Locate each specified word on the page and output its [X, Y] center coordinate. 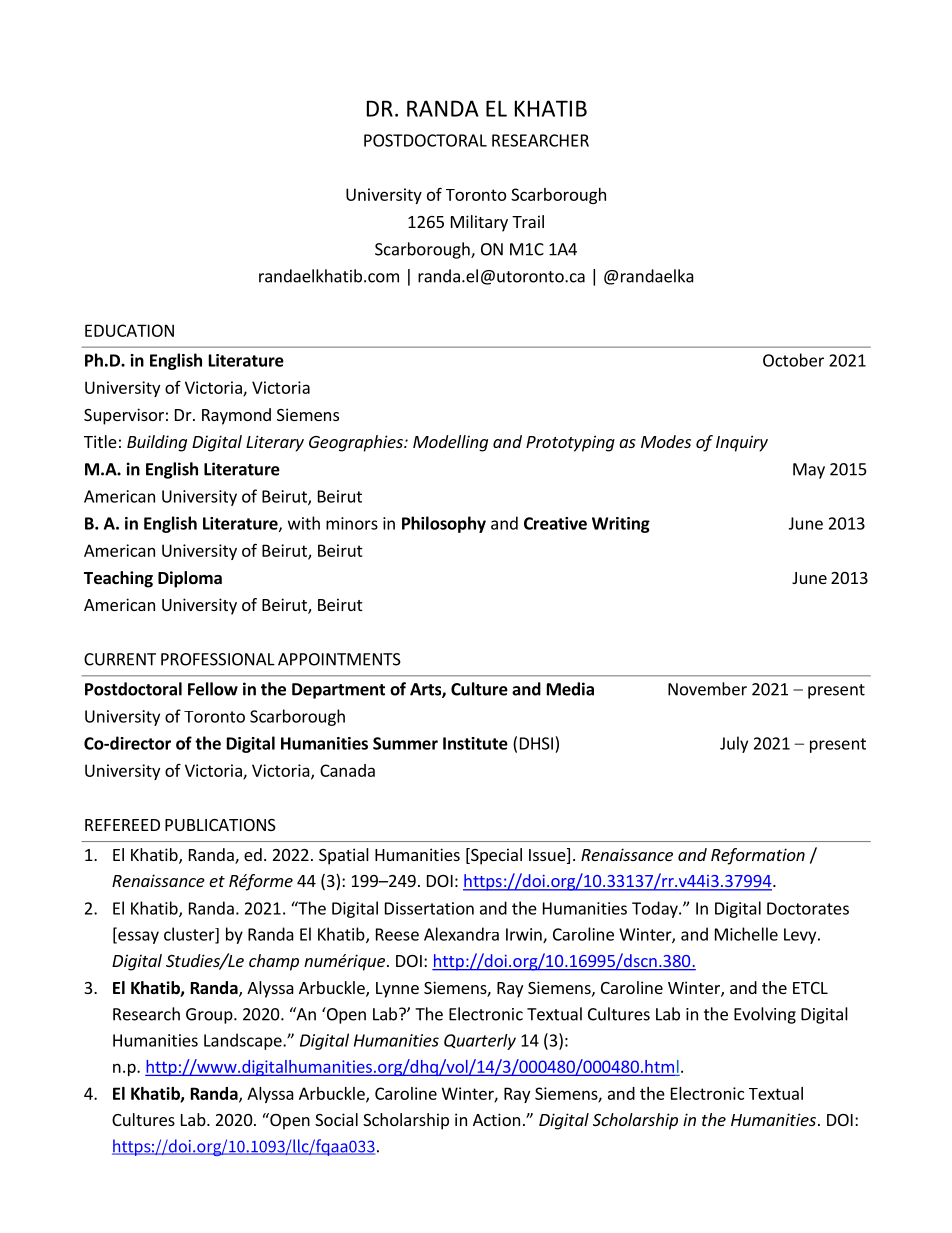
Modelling [450, 443]
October [793, 360]
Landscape [244, 1041]
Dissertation [429, 908]
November [707, 689]
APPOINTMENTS [339, 659]
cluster [190, 935]
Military [479, 223]
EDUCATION [129, 330]
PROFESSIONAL [218, 659]
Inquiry [742, 443]
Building [157, 443]
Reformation [758, 856]
